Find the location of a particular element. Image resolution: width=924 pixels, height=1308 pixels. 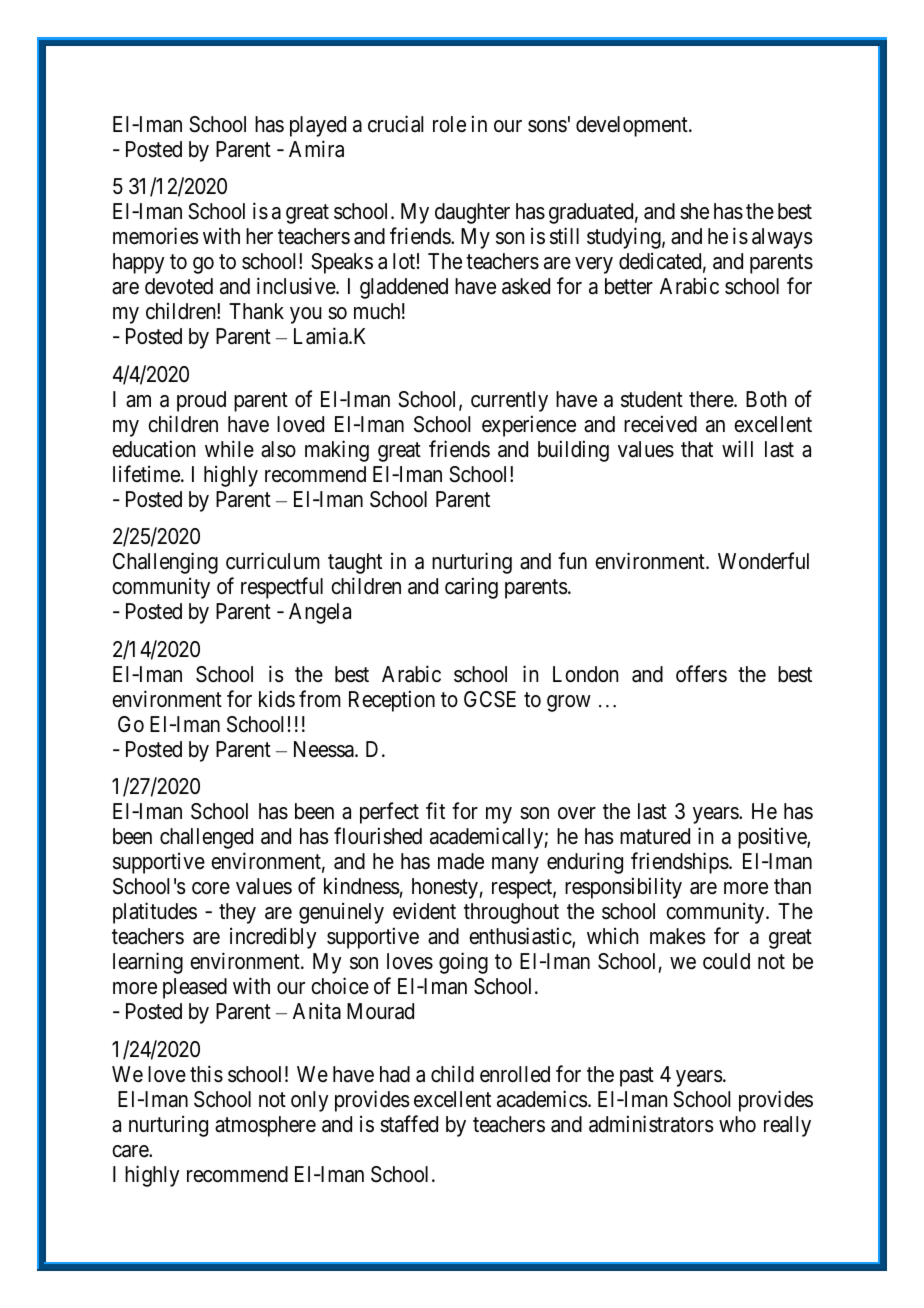

offers is located at coordinates (701, 674).
